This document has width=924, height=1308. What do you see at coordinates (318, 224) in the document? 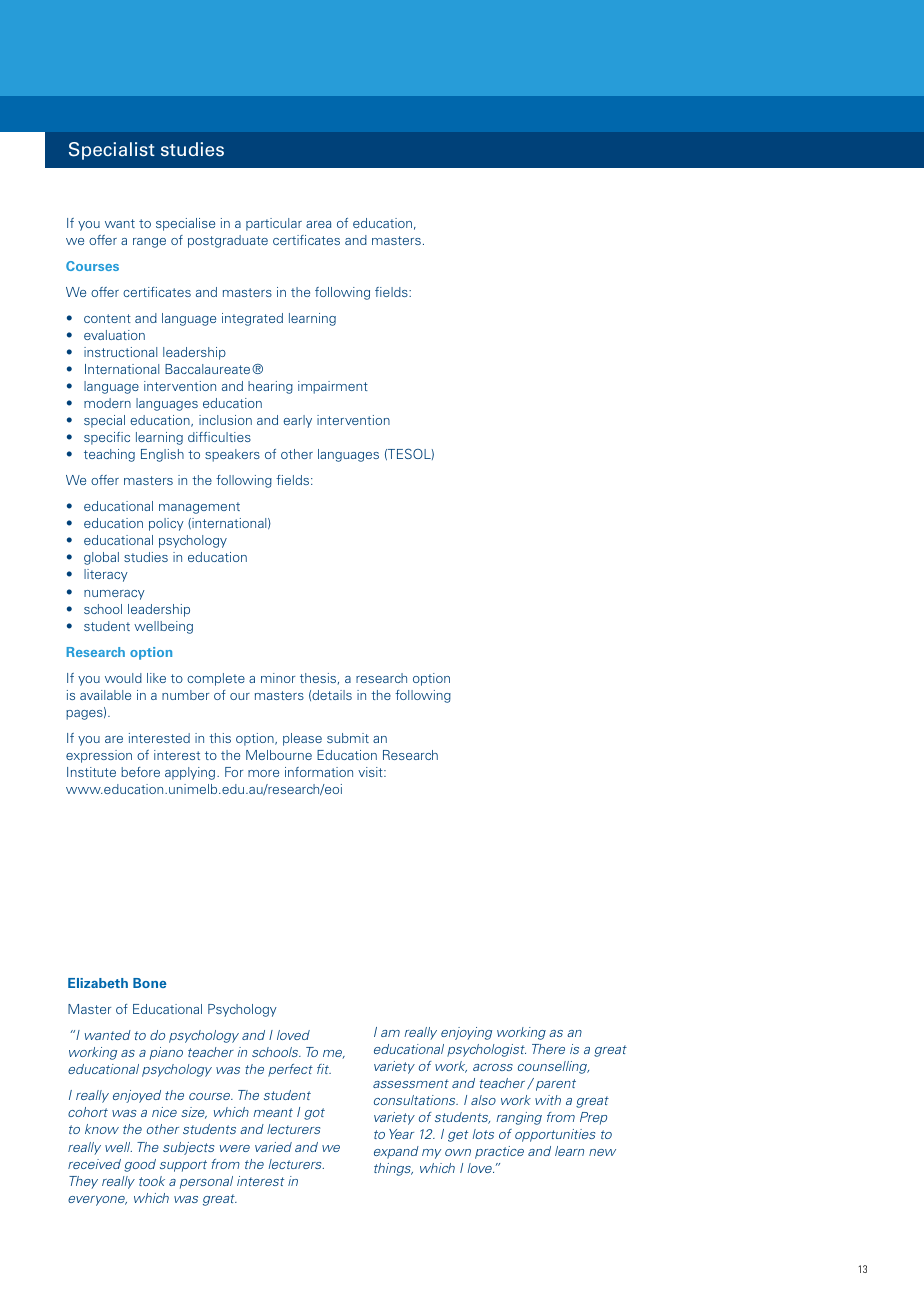
I see `area` at bounding box center [318, 224].
